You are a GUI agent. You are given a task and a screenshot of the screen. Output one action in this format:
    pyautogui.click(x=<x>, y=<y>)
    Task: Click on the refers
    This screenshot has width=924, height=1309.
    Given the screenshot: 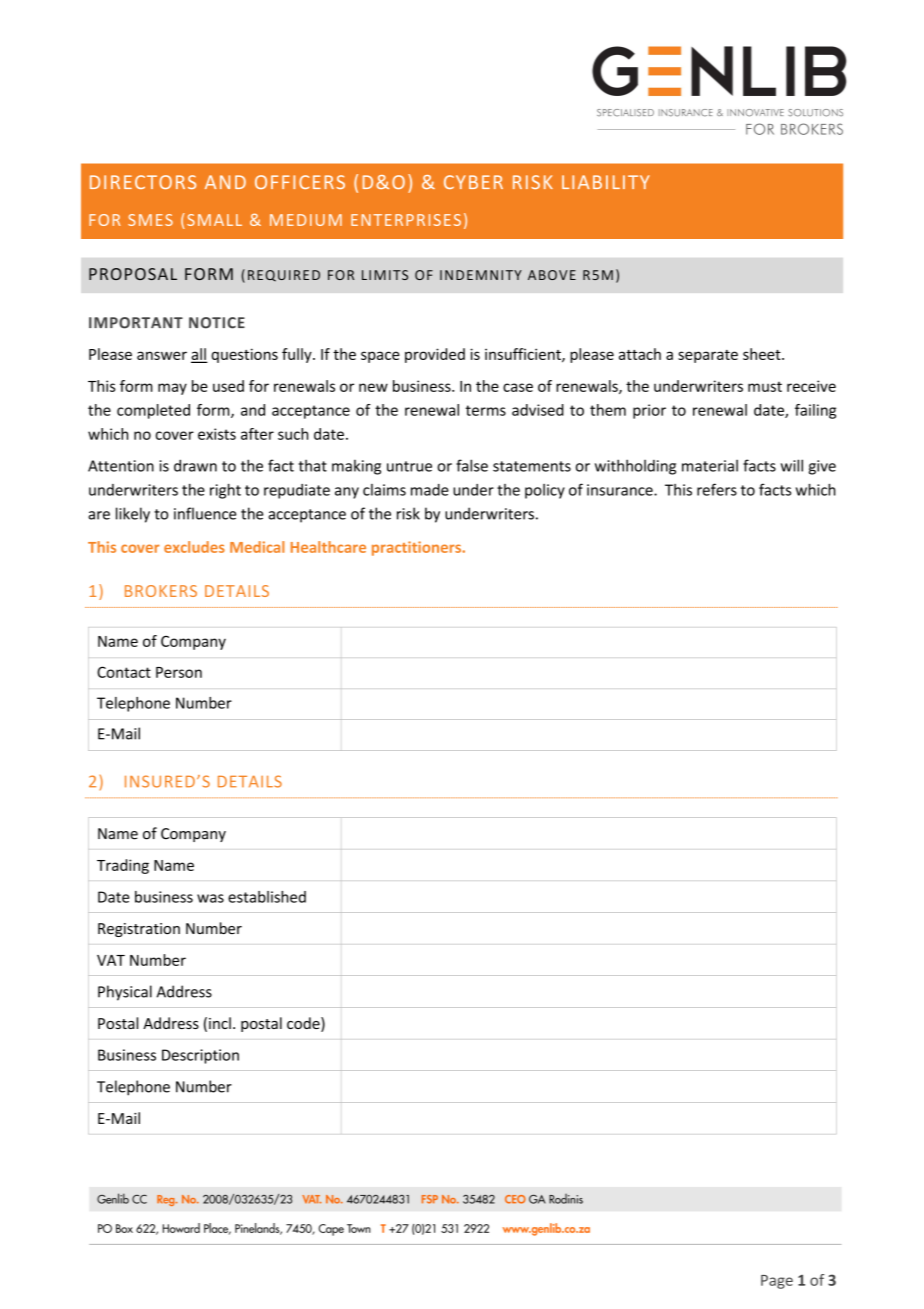 What is the action you would take?
    pyautogui.click(x=717, y=489)
